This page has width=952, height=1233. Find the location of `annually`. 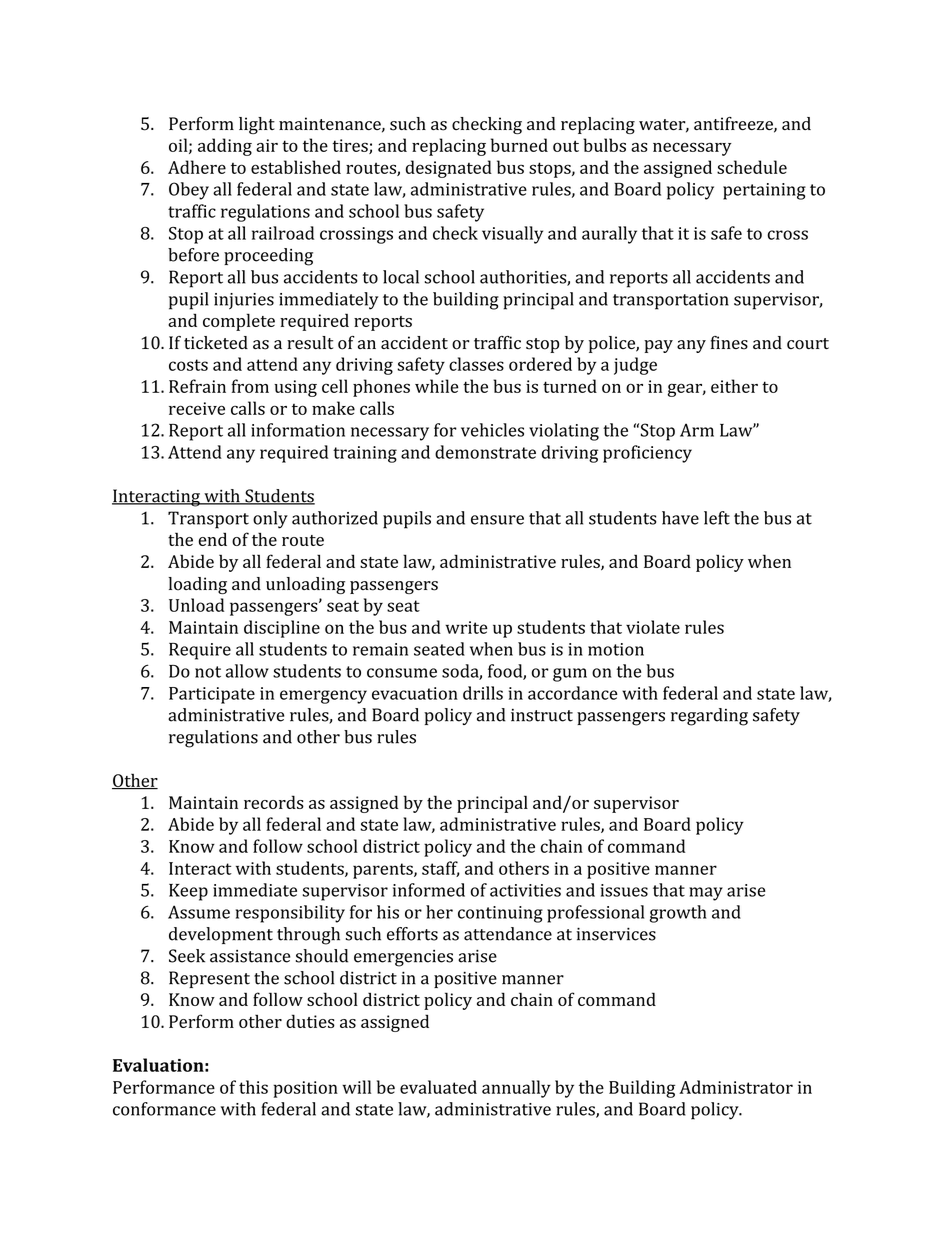

annually is located at coordinates (516, 1089).
